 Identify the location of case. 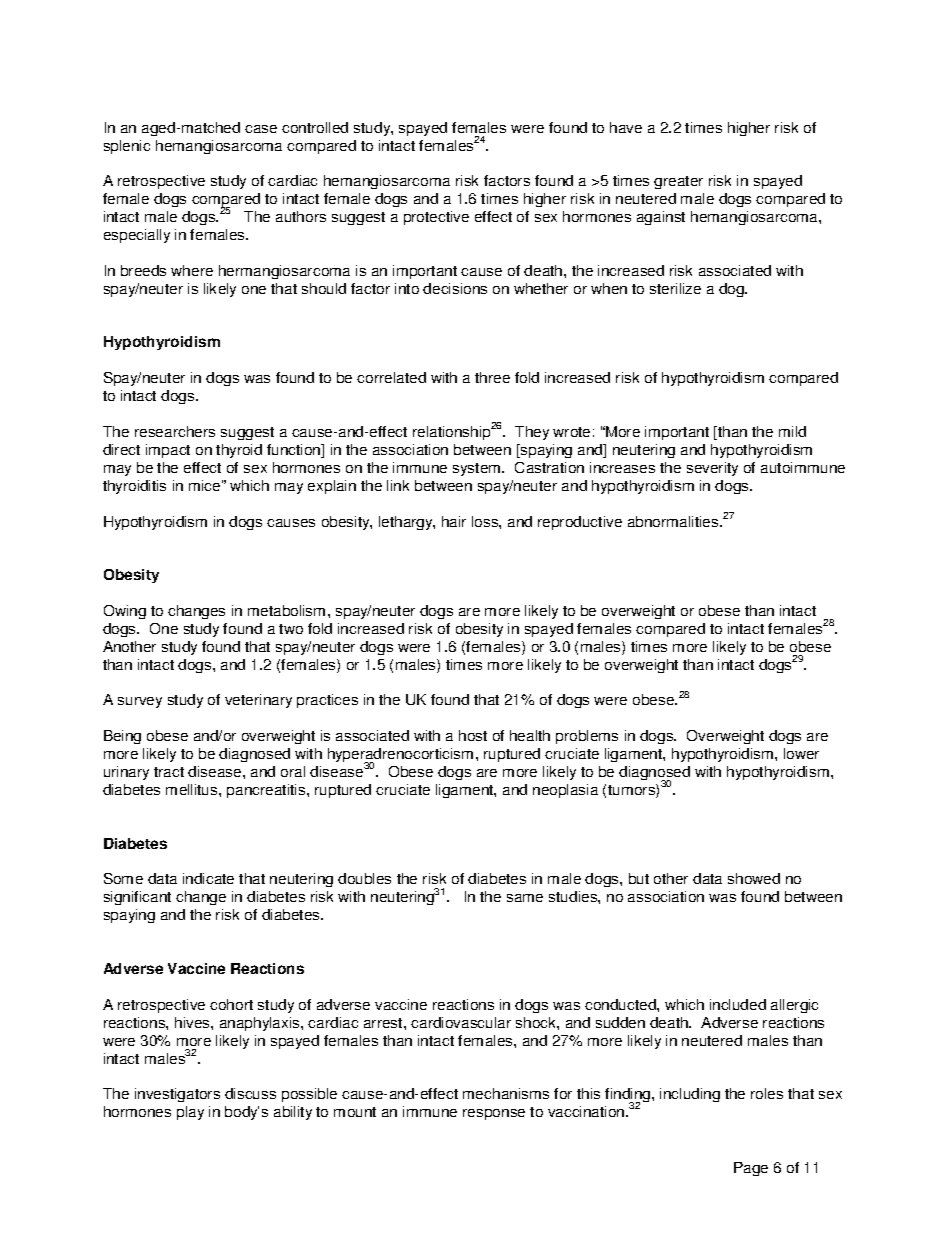
(261, 129).
